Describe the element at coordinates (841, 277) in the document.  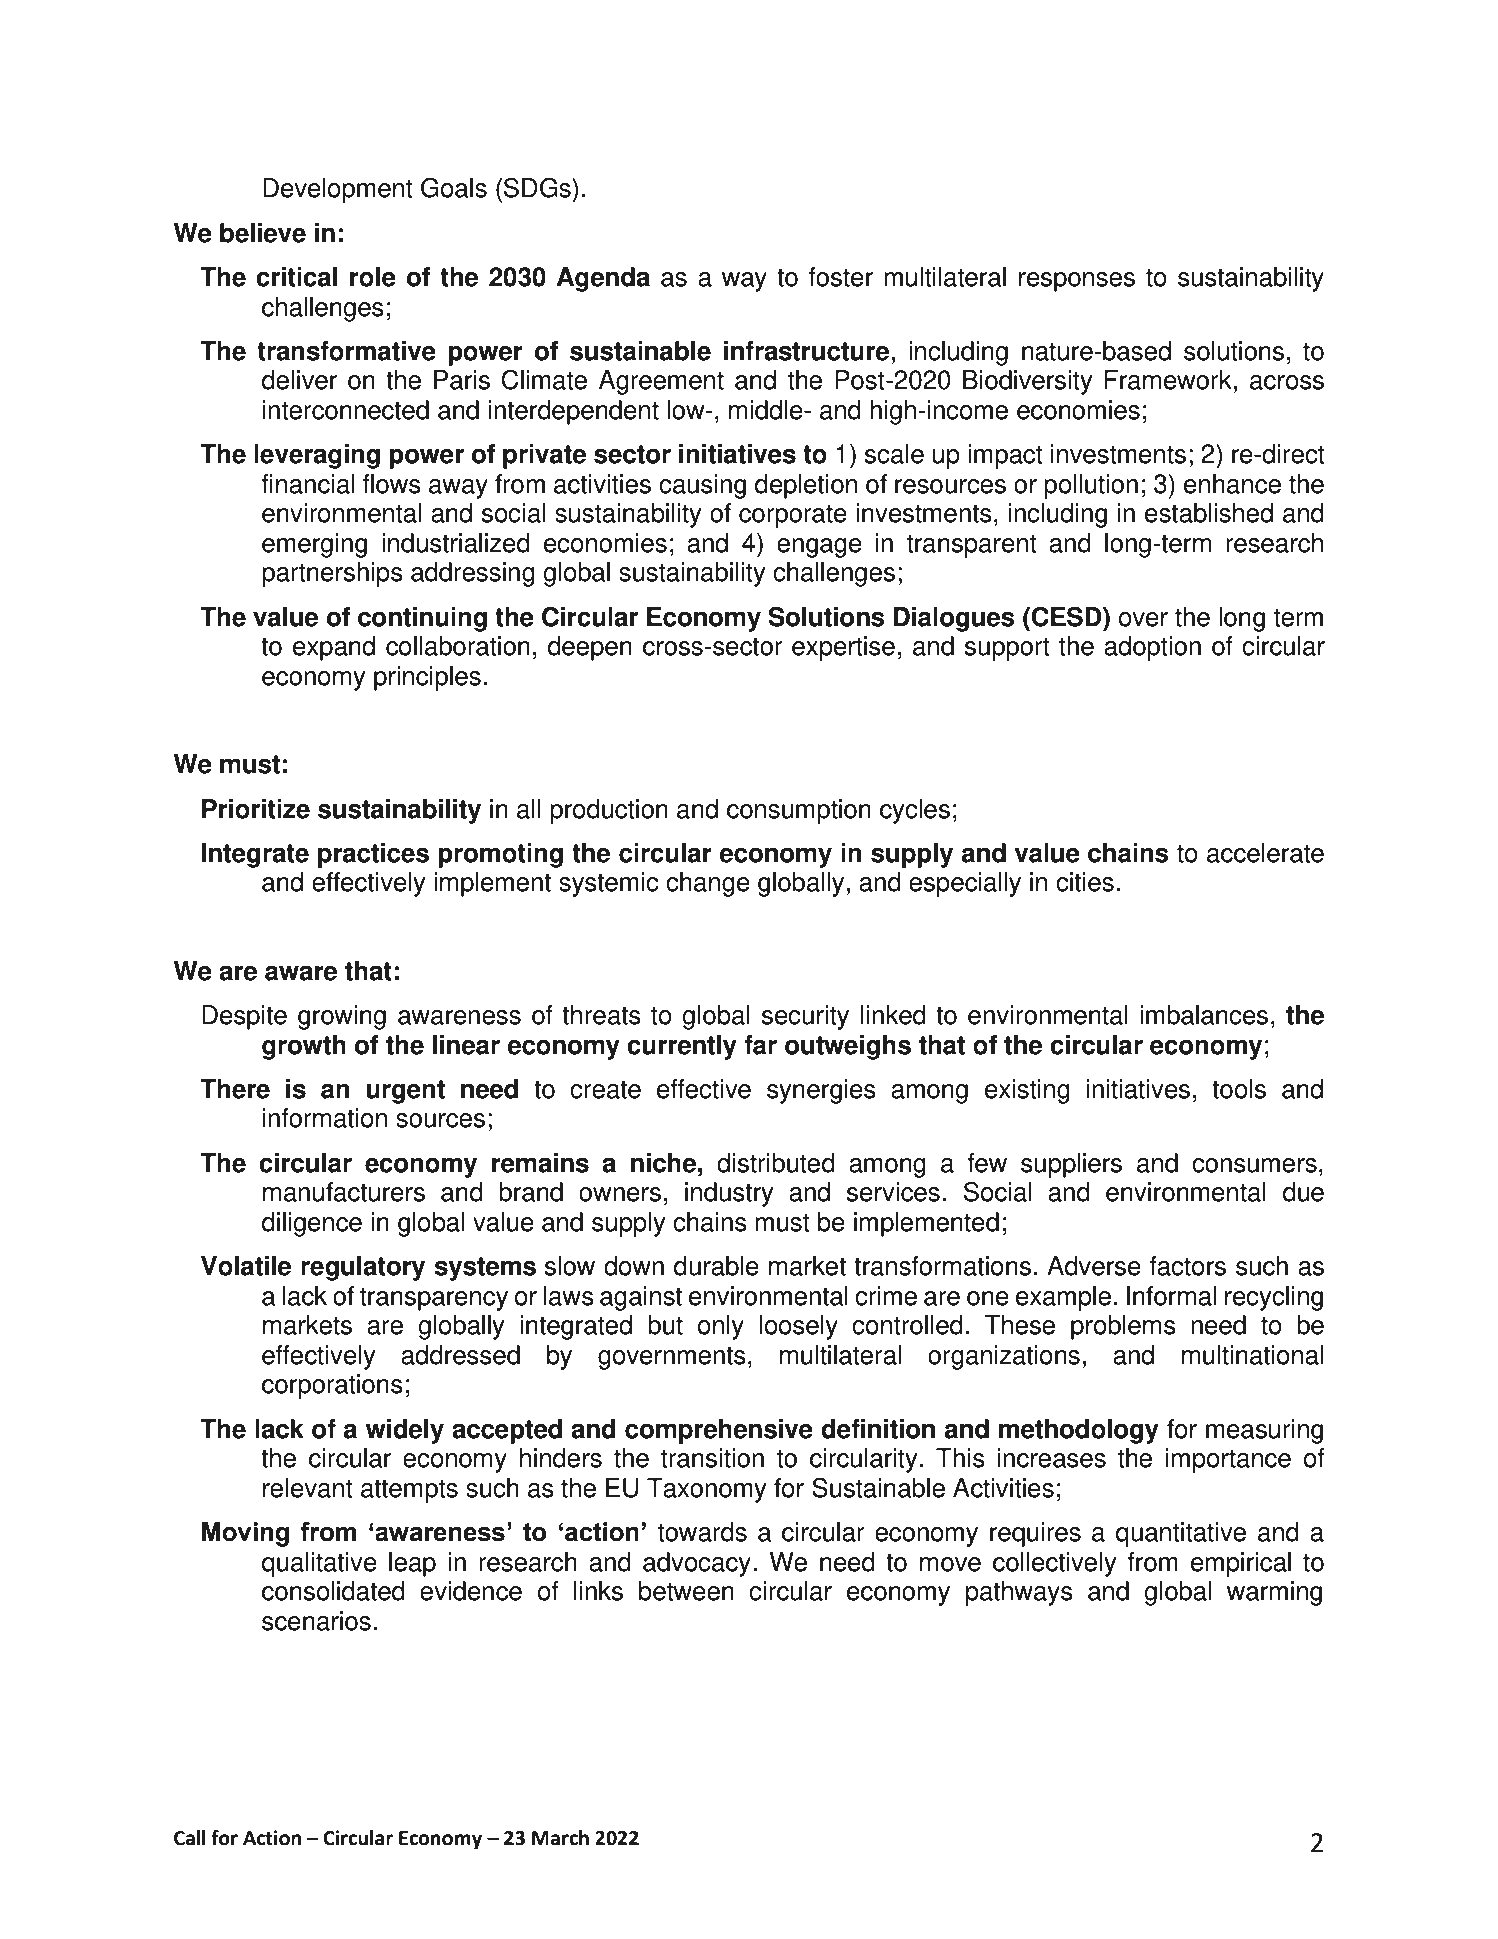
I see `foster` at that location.
